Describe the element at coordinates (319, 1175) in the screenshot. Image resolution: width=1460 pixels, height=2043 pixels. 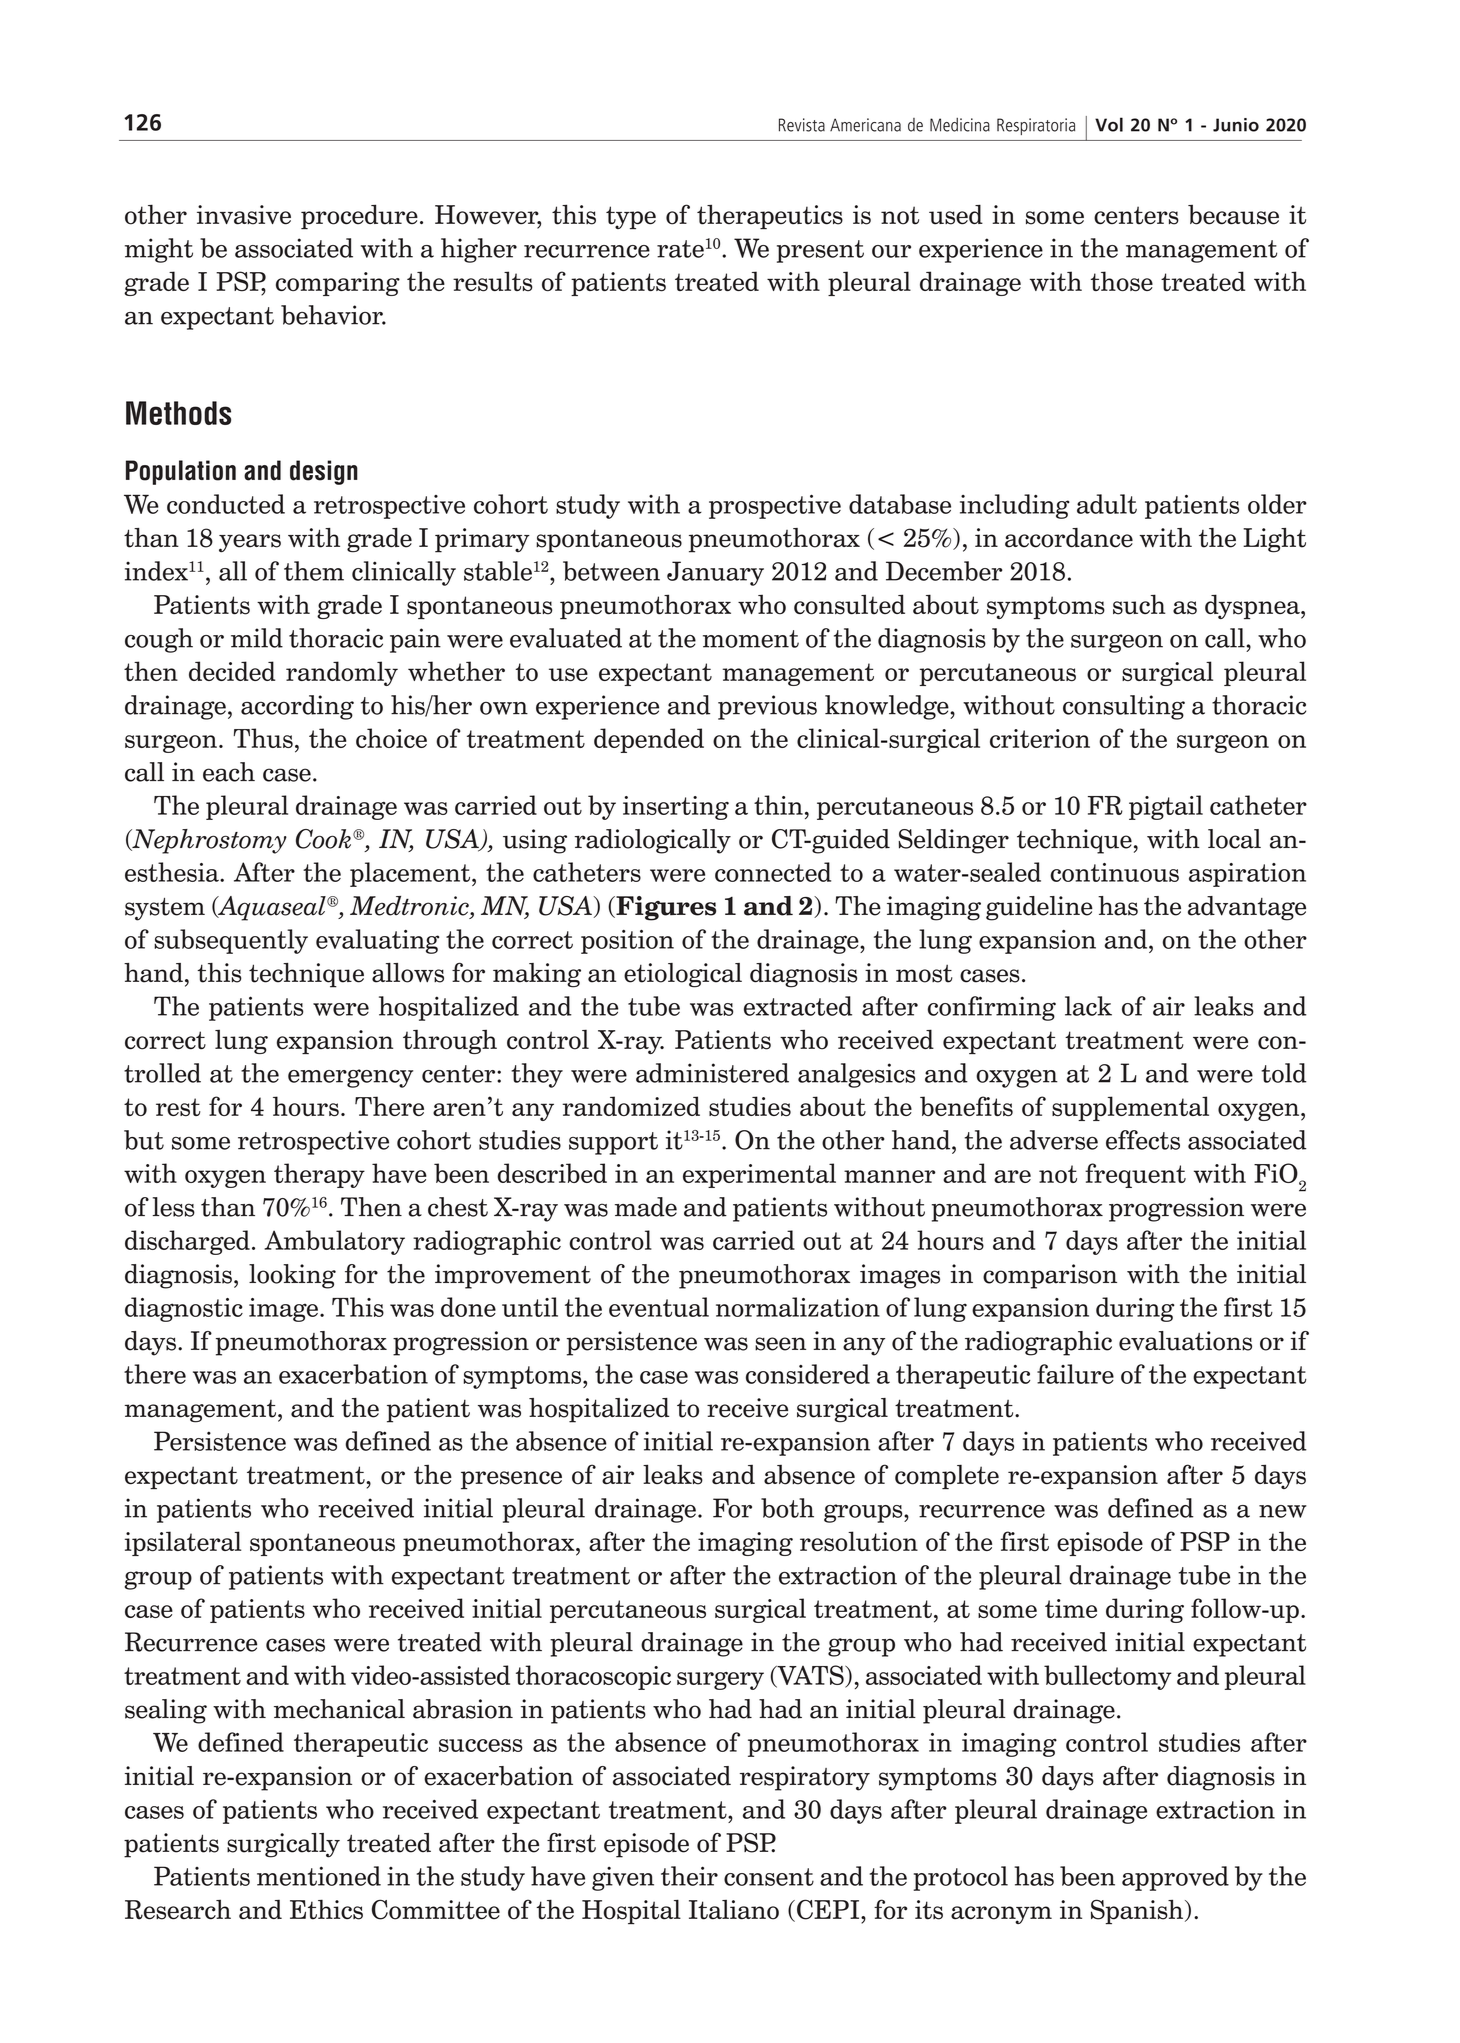
I see `therapy` at that location.
